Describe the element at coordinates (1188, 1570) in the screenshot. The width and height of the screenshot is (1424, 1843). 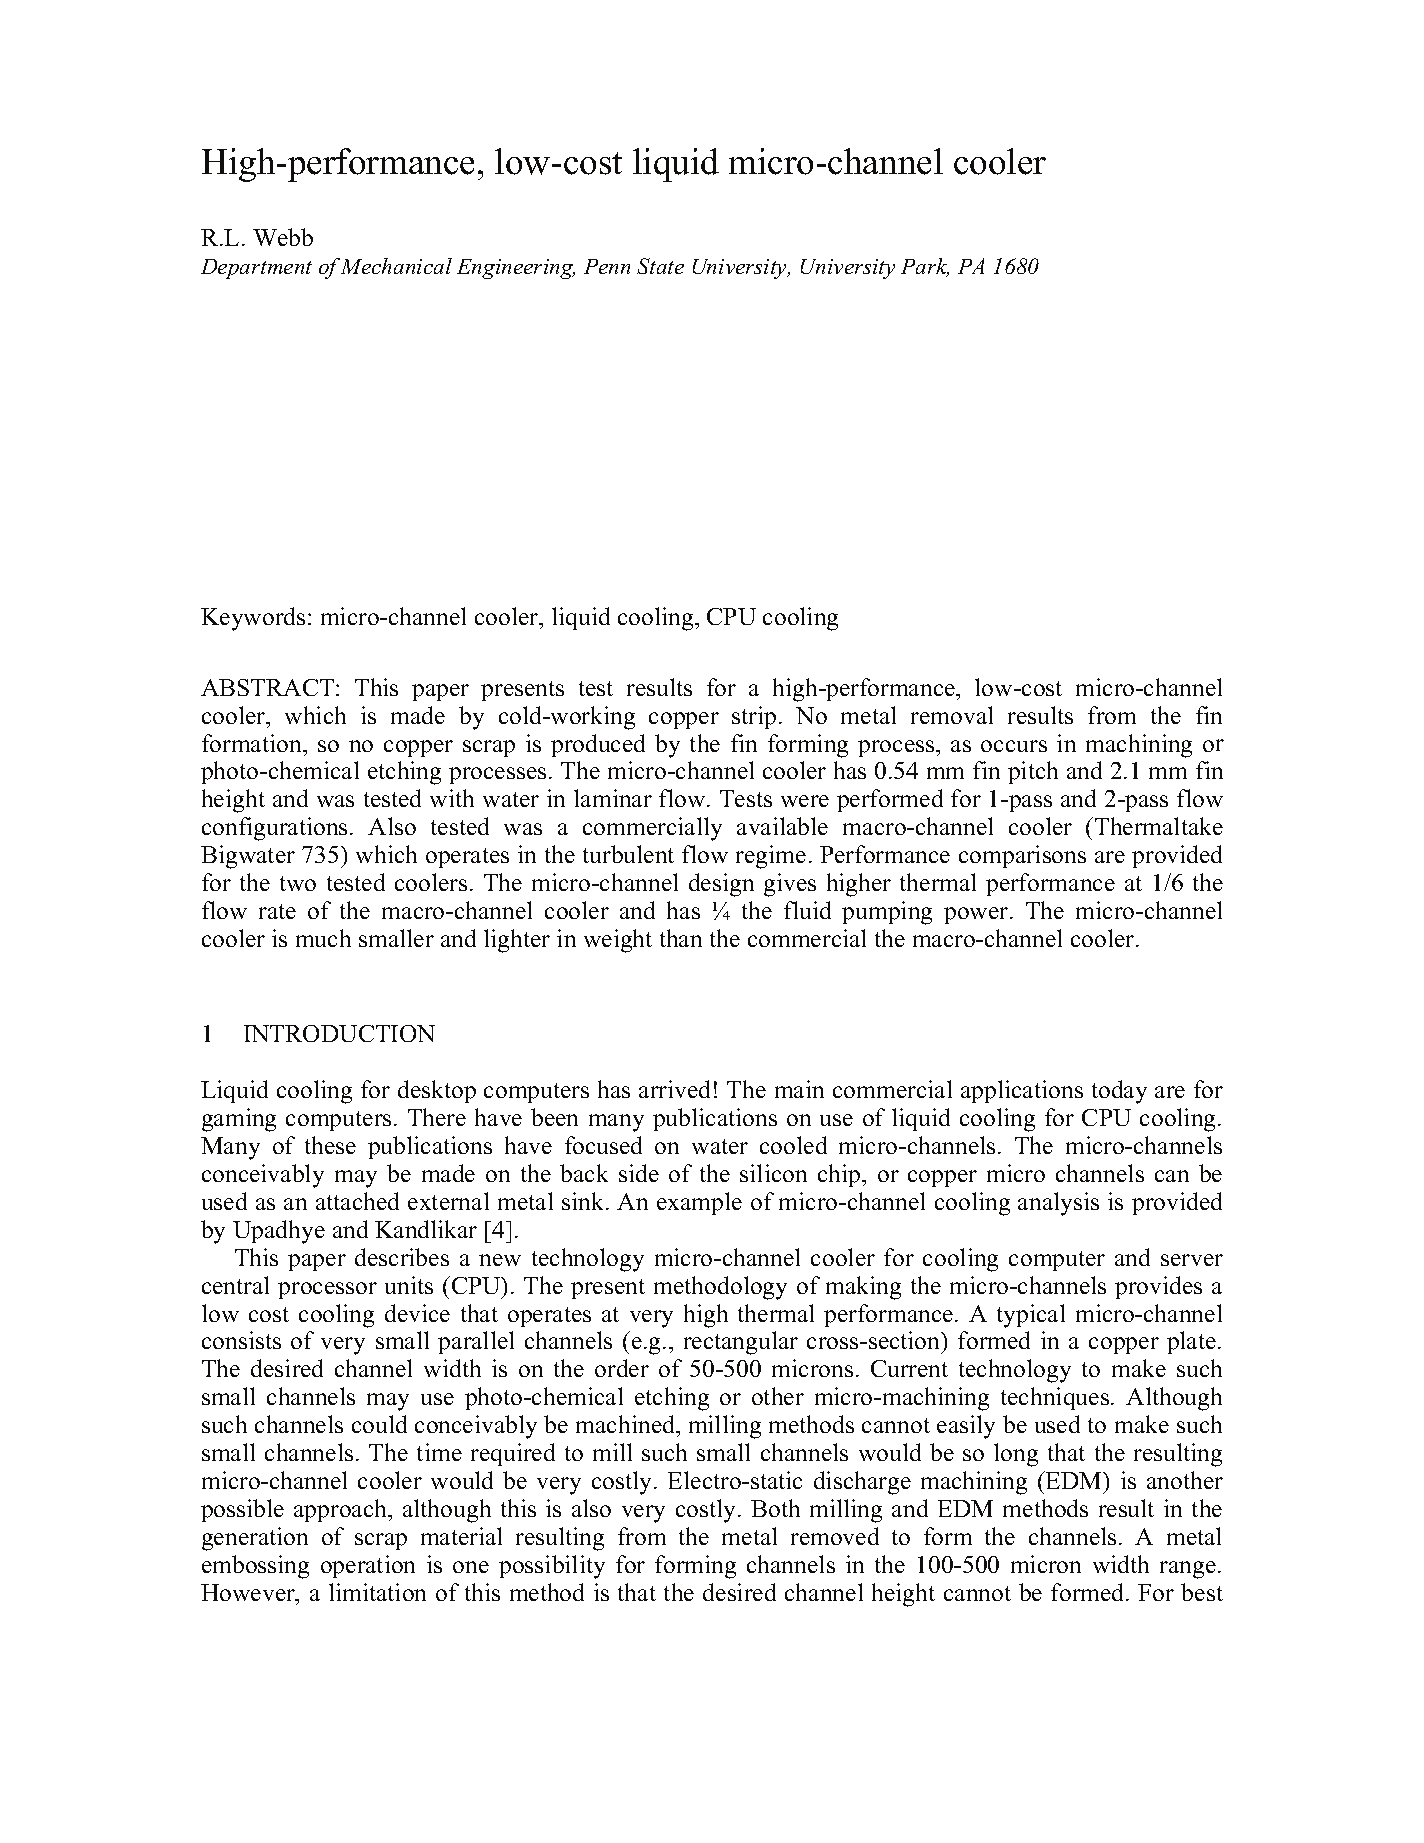
I see `range` at that location.
